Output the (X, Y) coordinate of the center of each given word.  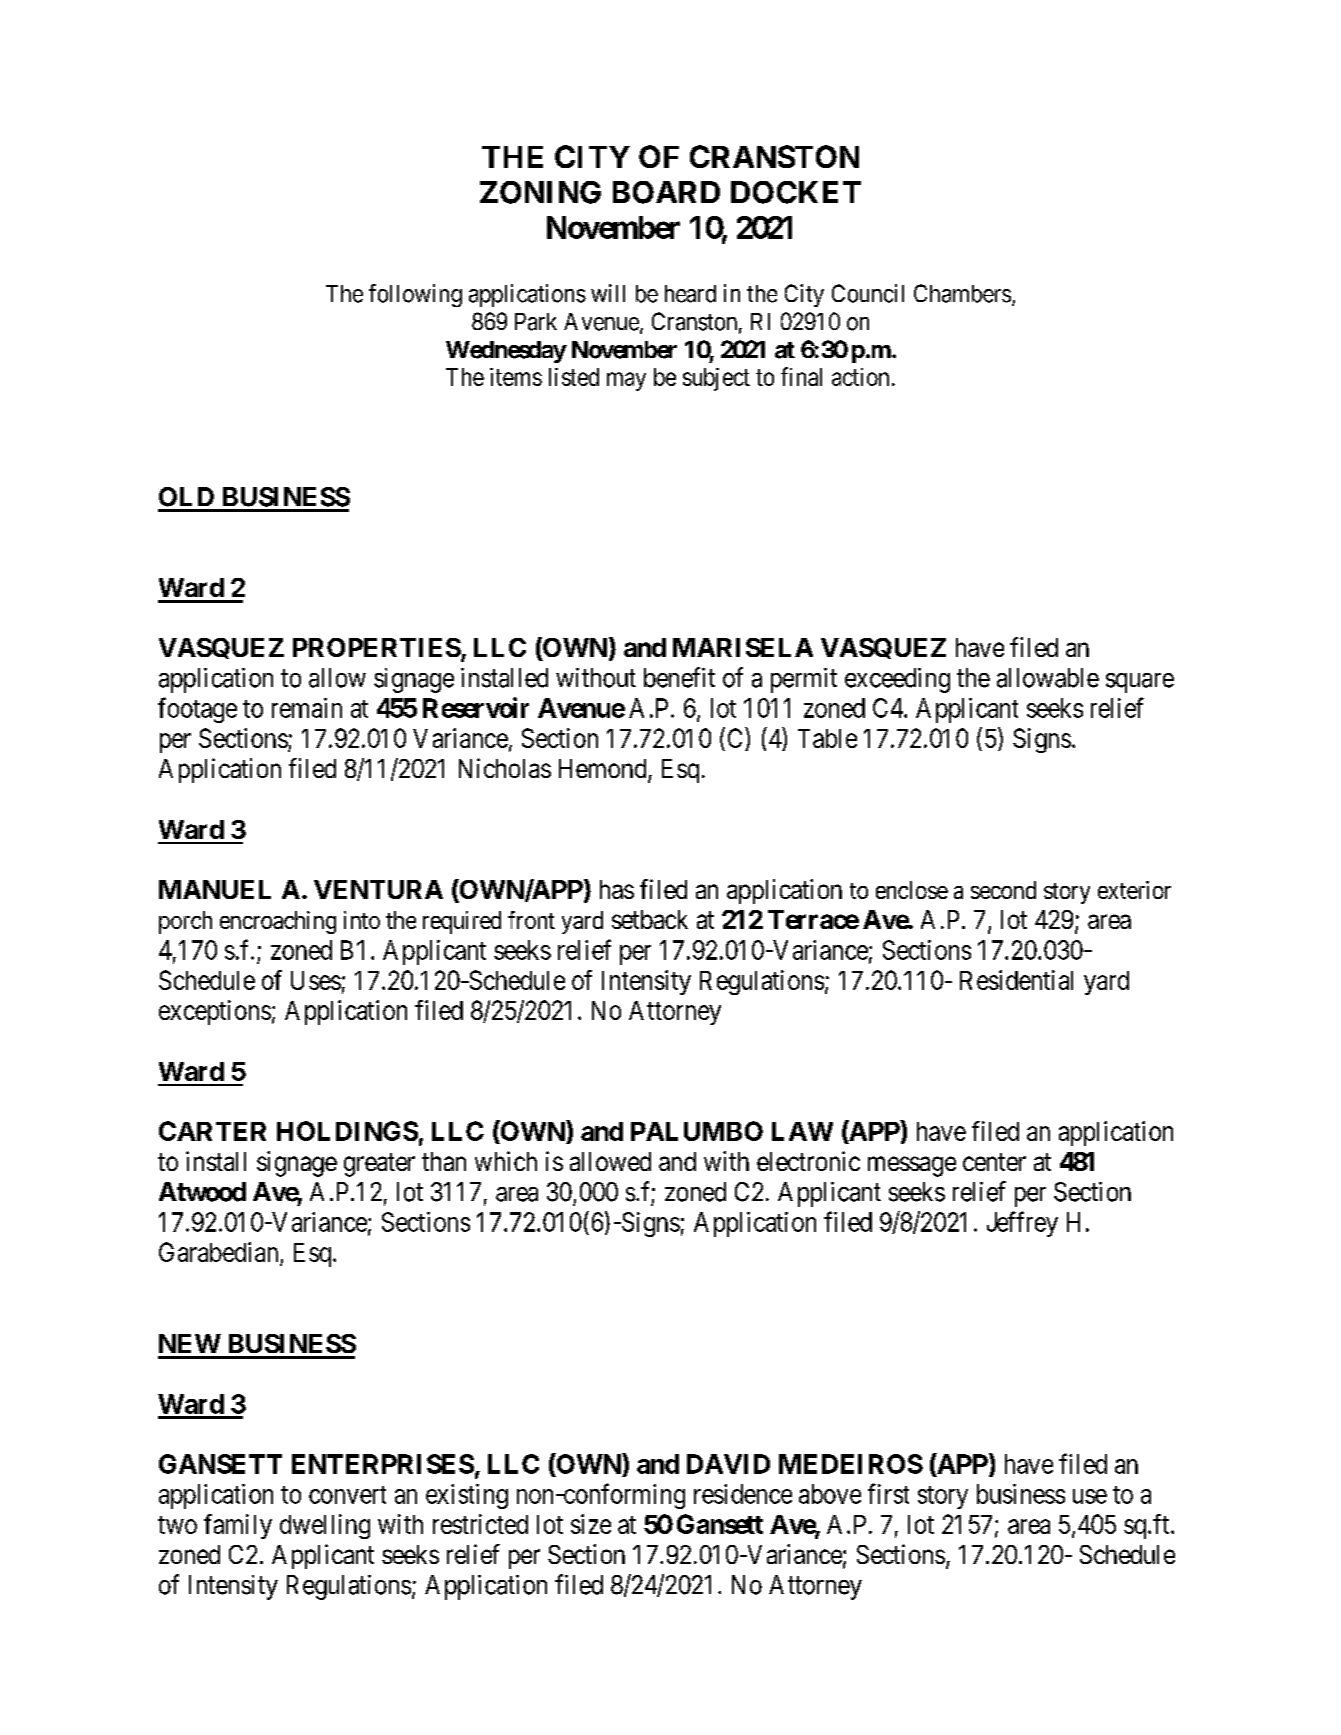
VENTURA (378, 889)
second (1003, 890)
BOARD (666, 192)
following (415, 295)
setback (650, 919)
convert (347, 1495)
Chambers (962, 293)
